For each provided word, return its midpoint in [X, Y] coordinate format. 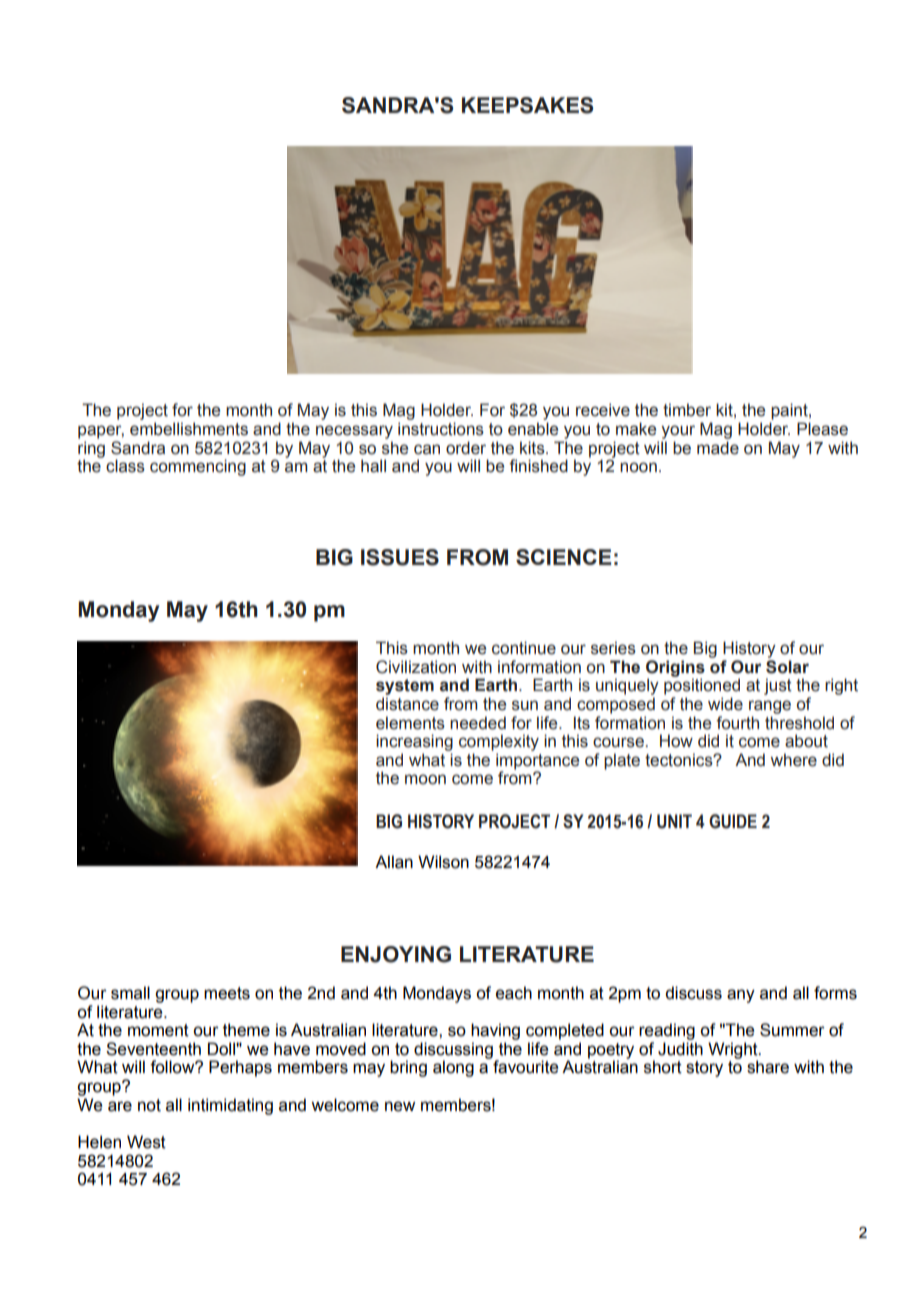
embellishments [189, 429]
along [453, 1068]
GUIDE [733, 821]
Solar [787, 667]
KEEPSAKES [527, 105]
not [149, 1105]
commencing [198, 467]
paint [790, 411]
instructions [441, 429]
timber [687, 410]
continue [524, 648]
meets [227, 993]
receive [603, 410]
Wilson [443, 862]
